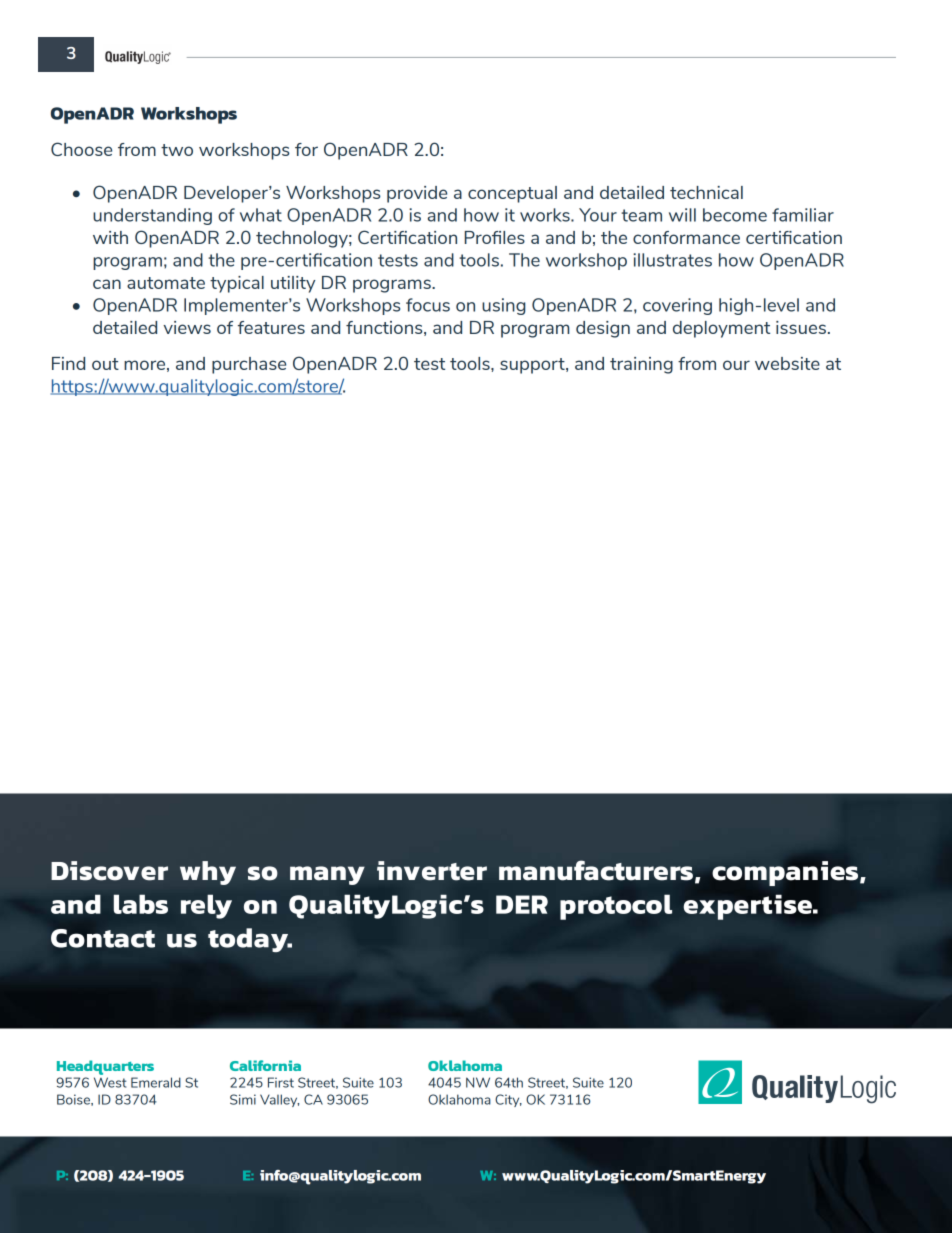 This image has height=1233, width=952. I want to click on two, so click(177, 150).
